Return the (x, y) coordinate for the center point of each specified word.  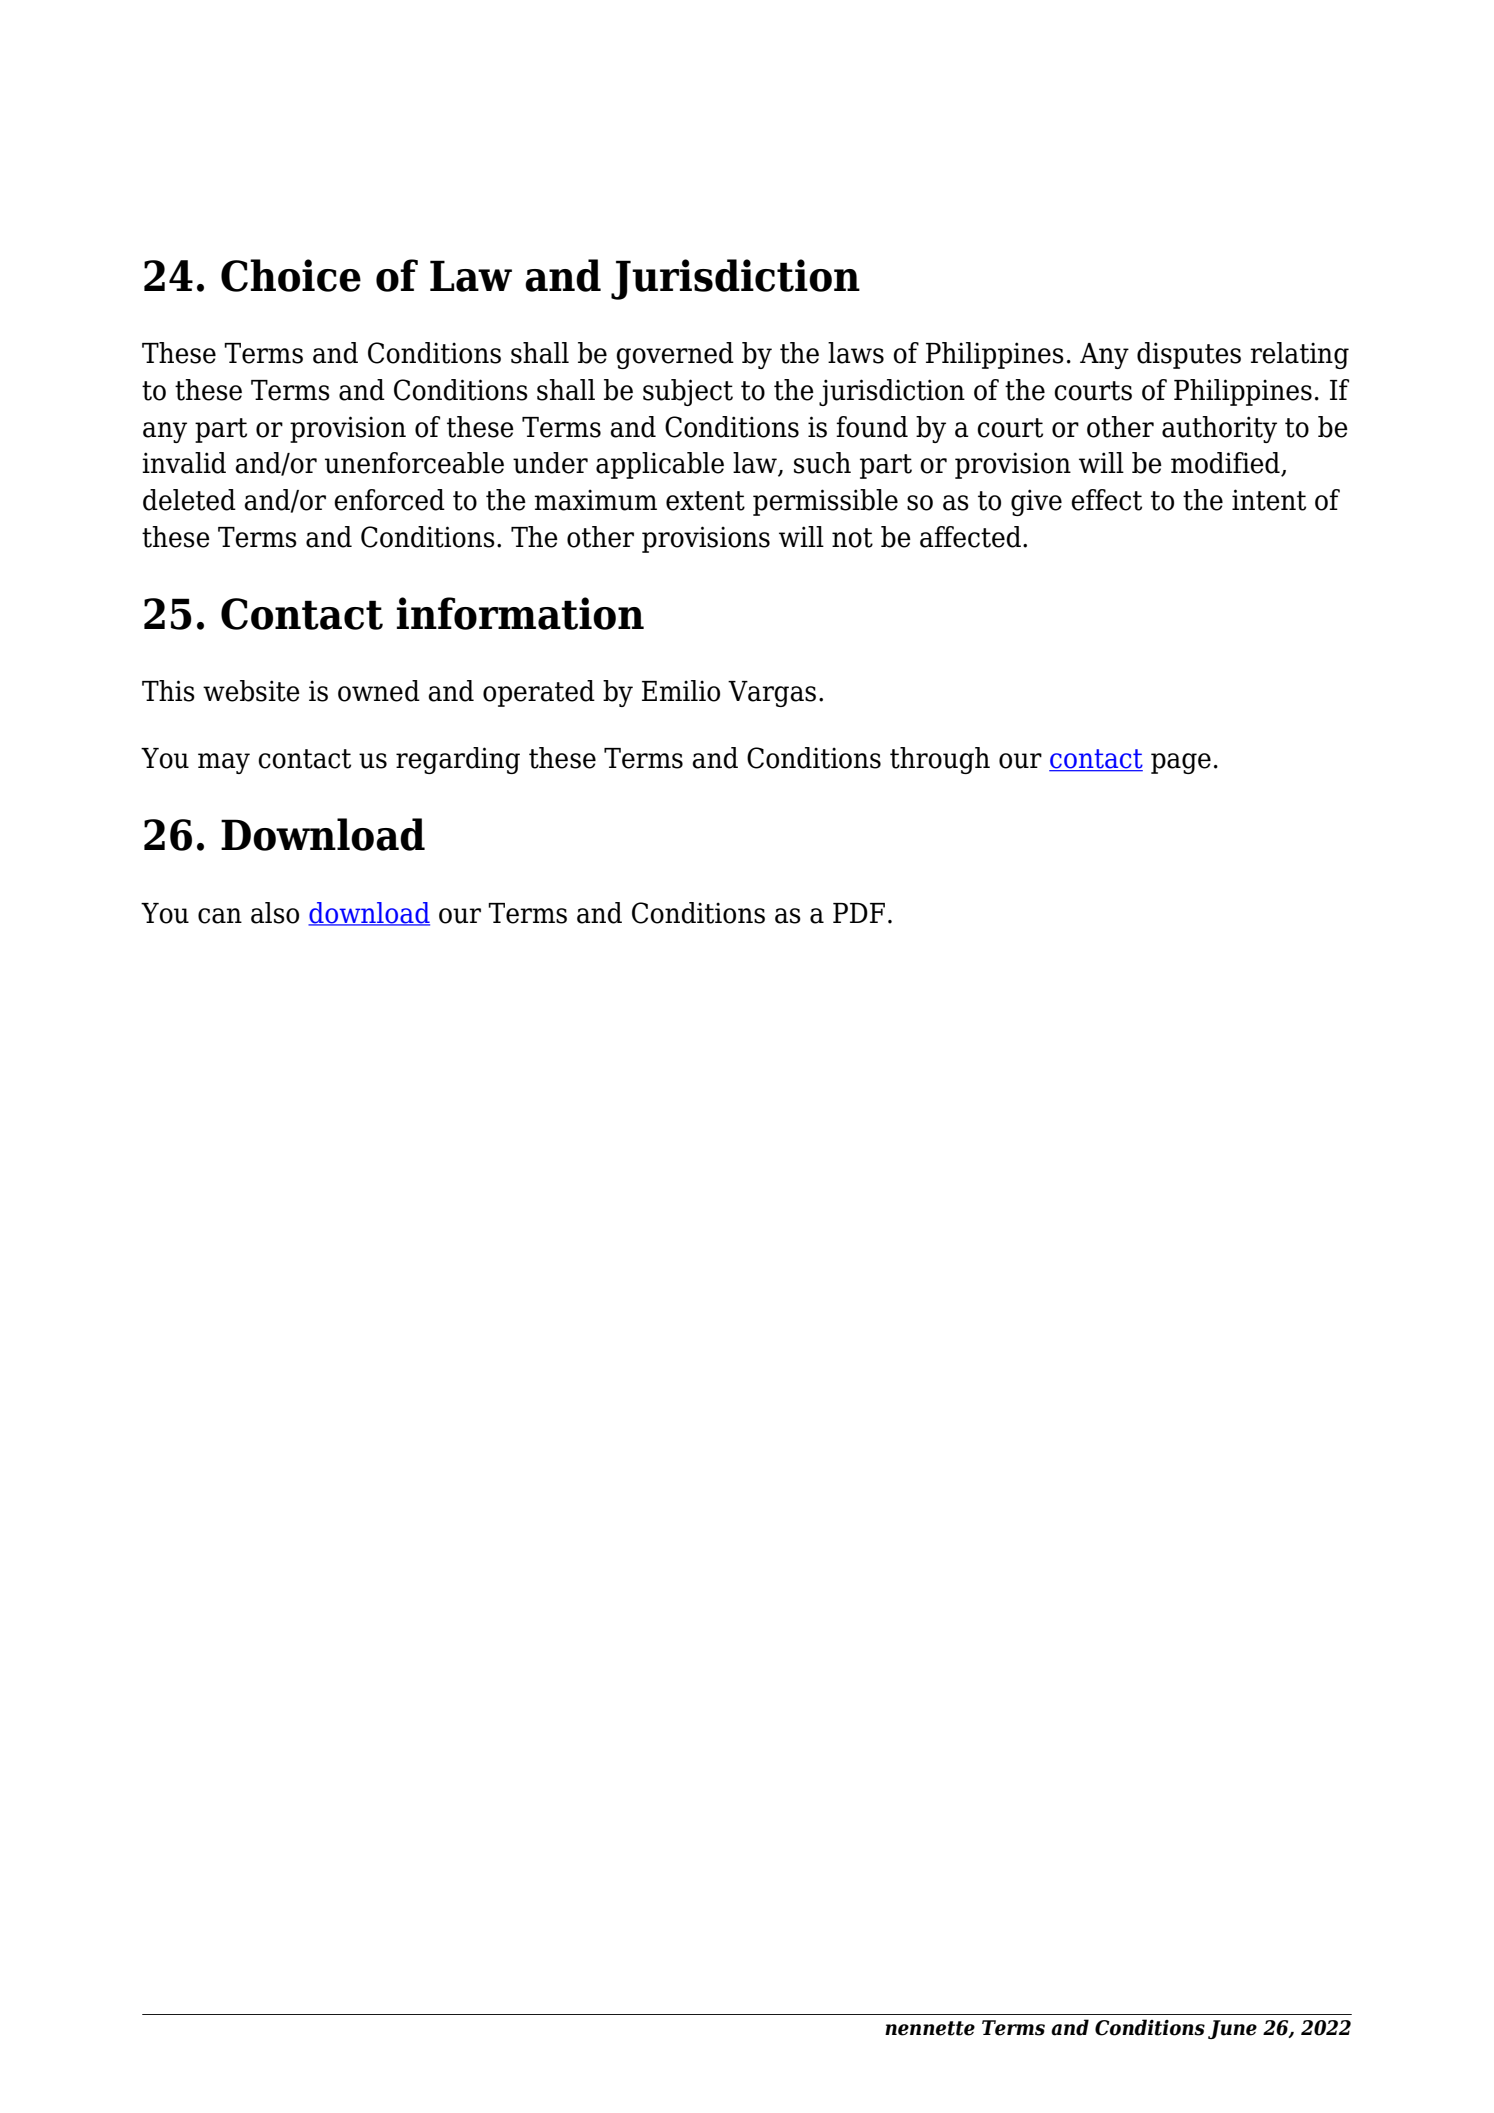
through (940, 760)
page (1181, 763)
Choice (291, 275)
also (275, 913)
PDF (859, 913)
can (220, 916)
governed (675, 355)
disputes (1189, 355)
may (224, 763)
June (1232, 2029)
